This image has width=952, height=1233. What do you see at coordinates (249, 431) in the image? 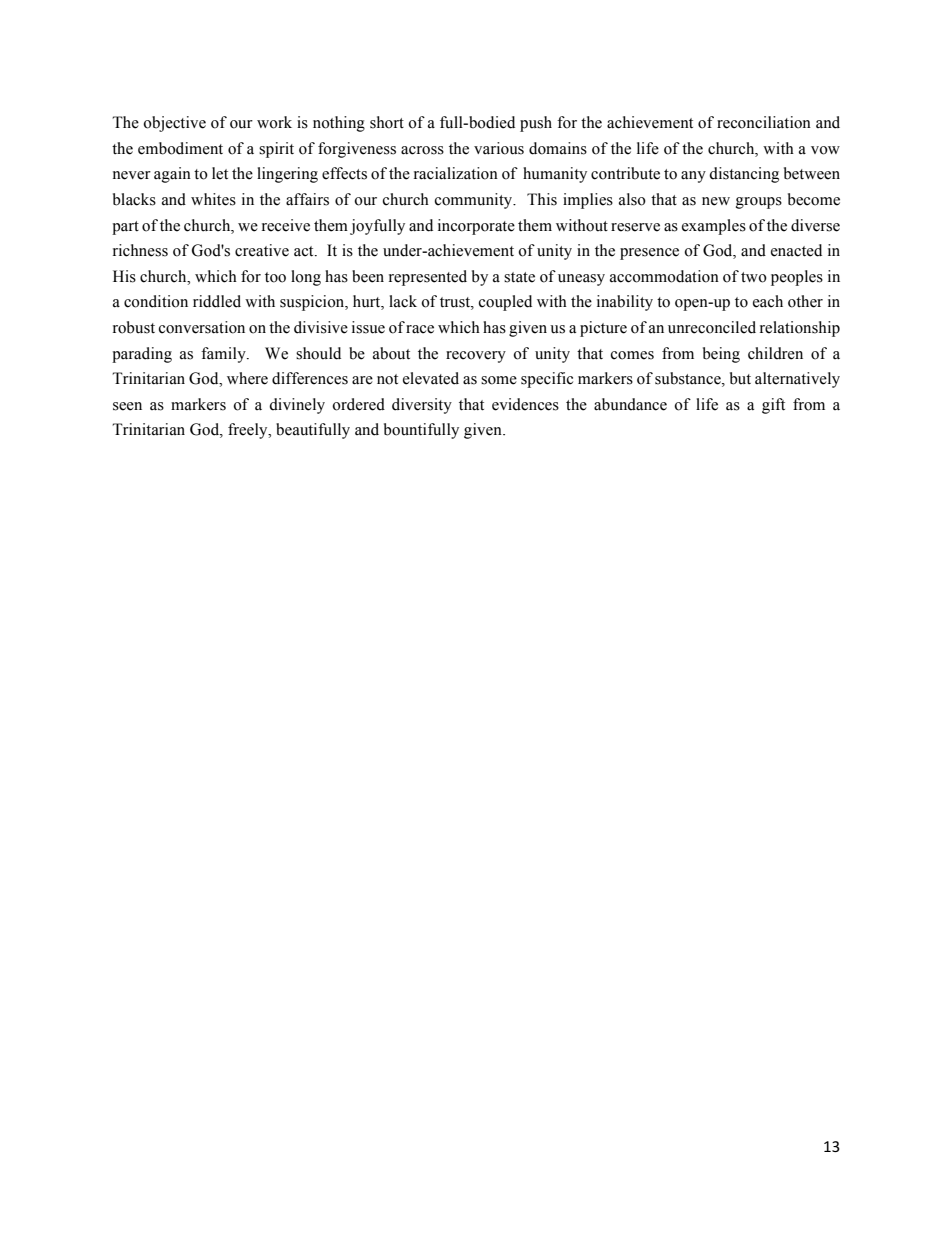
I see `freely` at bounding box center [249, 431].
